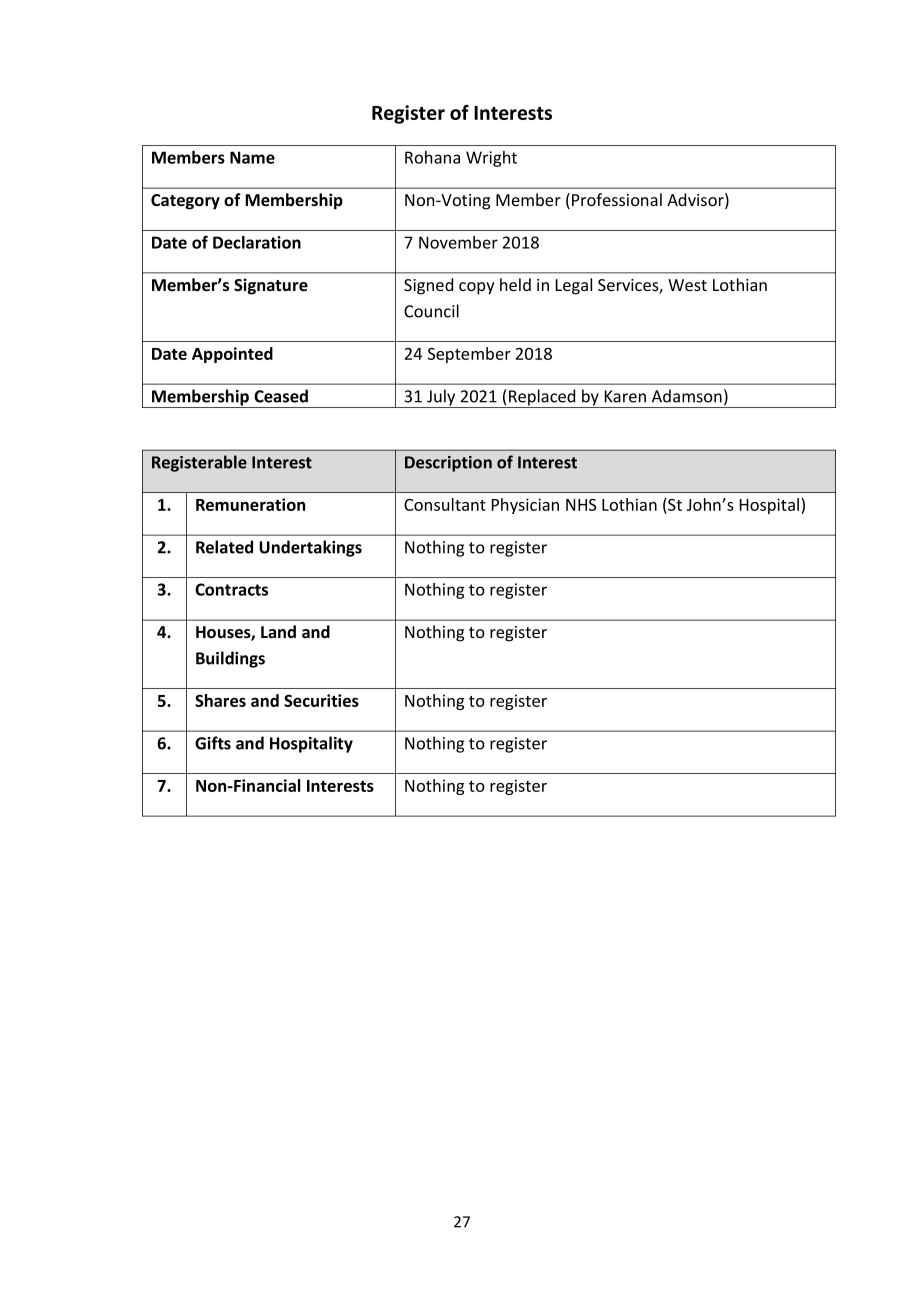 The height and width of the page is (1308, 924). Describe the element at coordinates (581, 505) in the page. I see `NHS` at that location.
